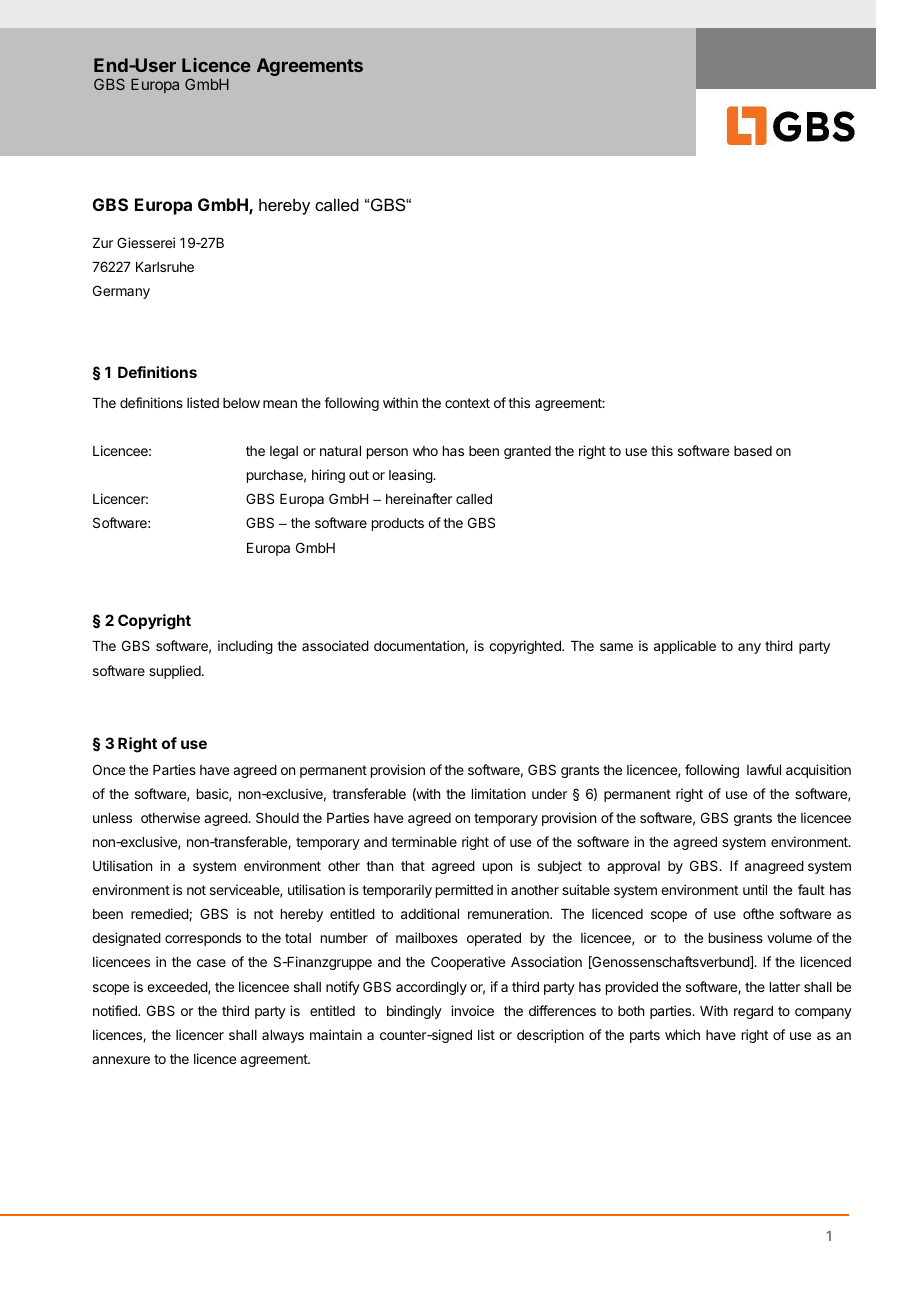 The width and height of the screenshot is (924, 1307). I want to click on based, so click(753, 451).
